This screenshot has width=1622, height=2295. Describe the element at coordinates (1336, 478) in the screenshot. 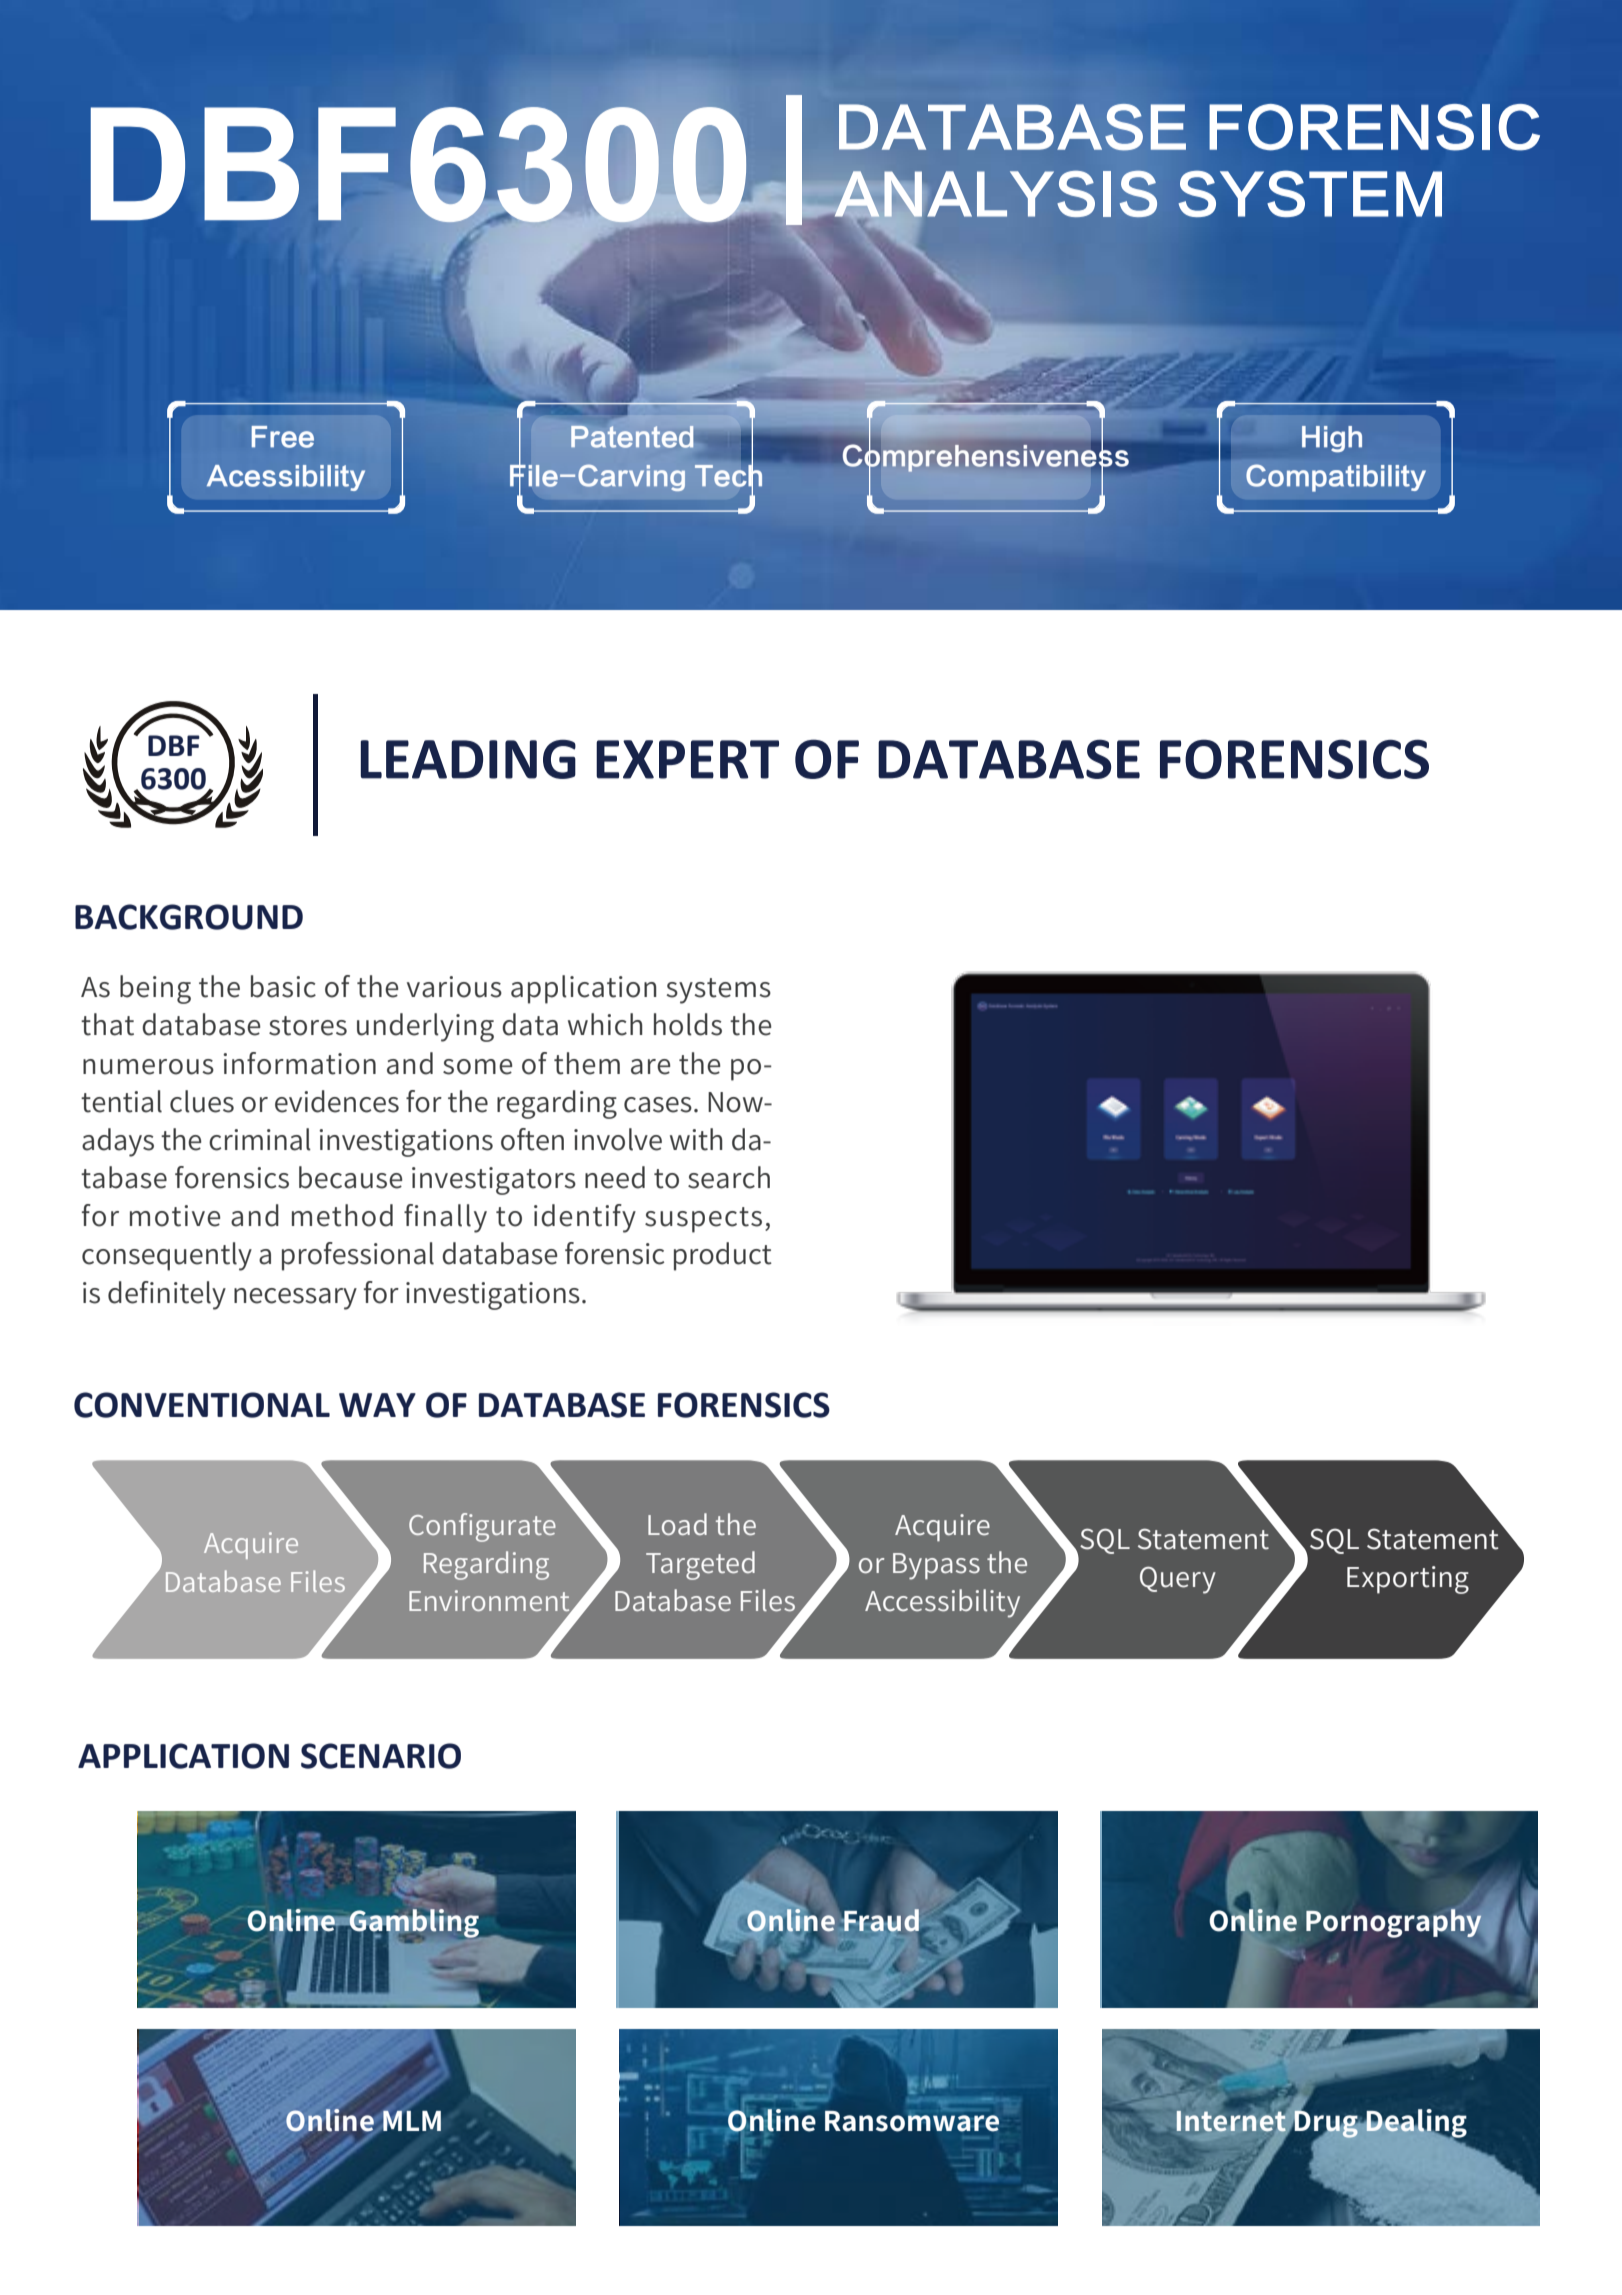

I see `Compatibility` at that location.
